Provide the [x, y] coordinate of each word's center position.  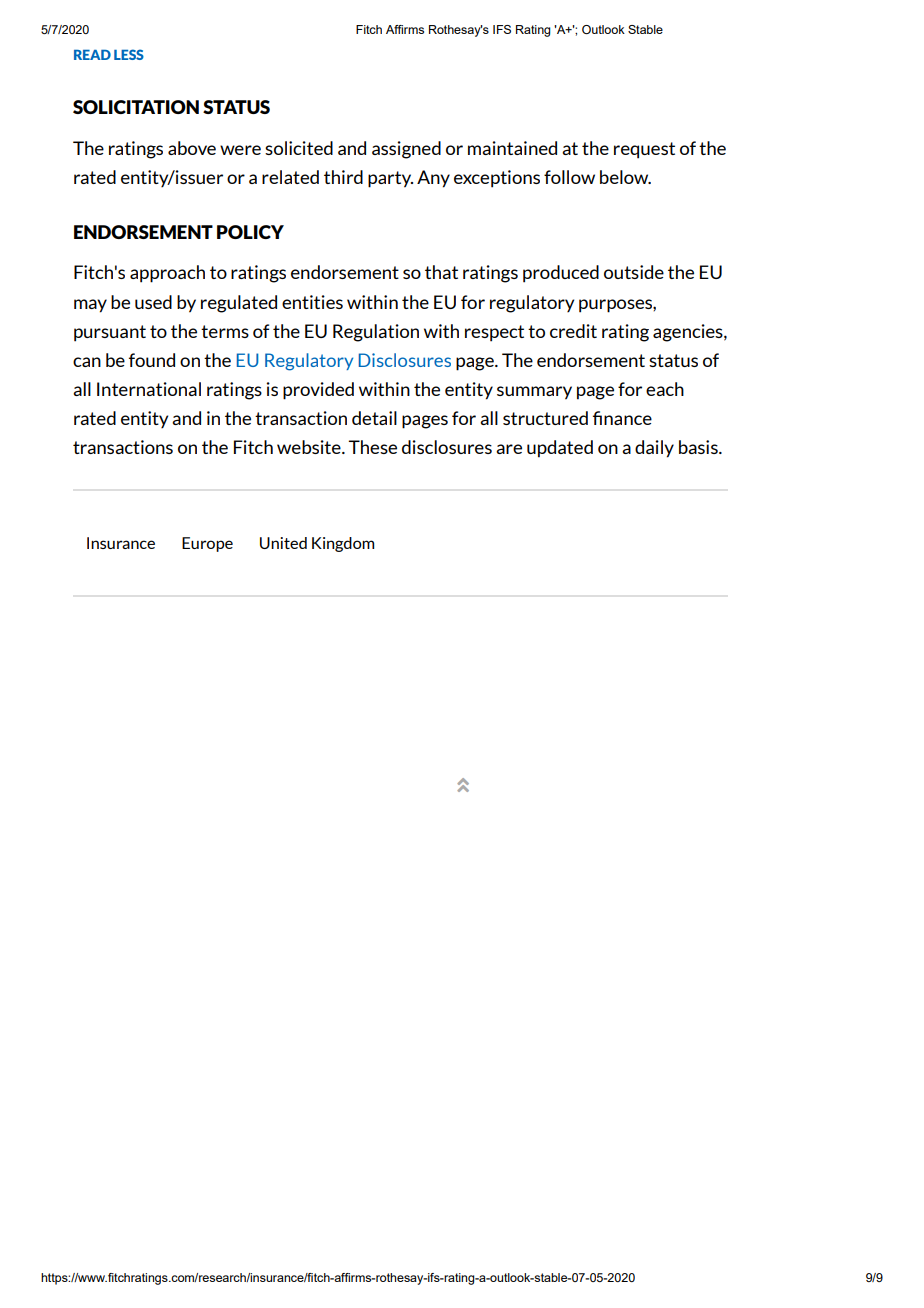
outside [634, 272]
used [153, 302]
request [644, 150]
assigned [406, 150]
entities [312, 302]
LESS [129, 54]
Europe [207, 544]
